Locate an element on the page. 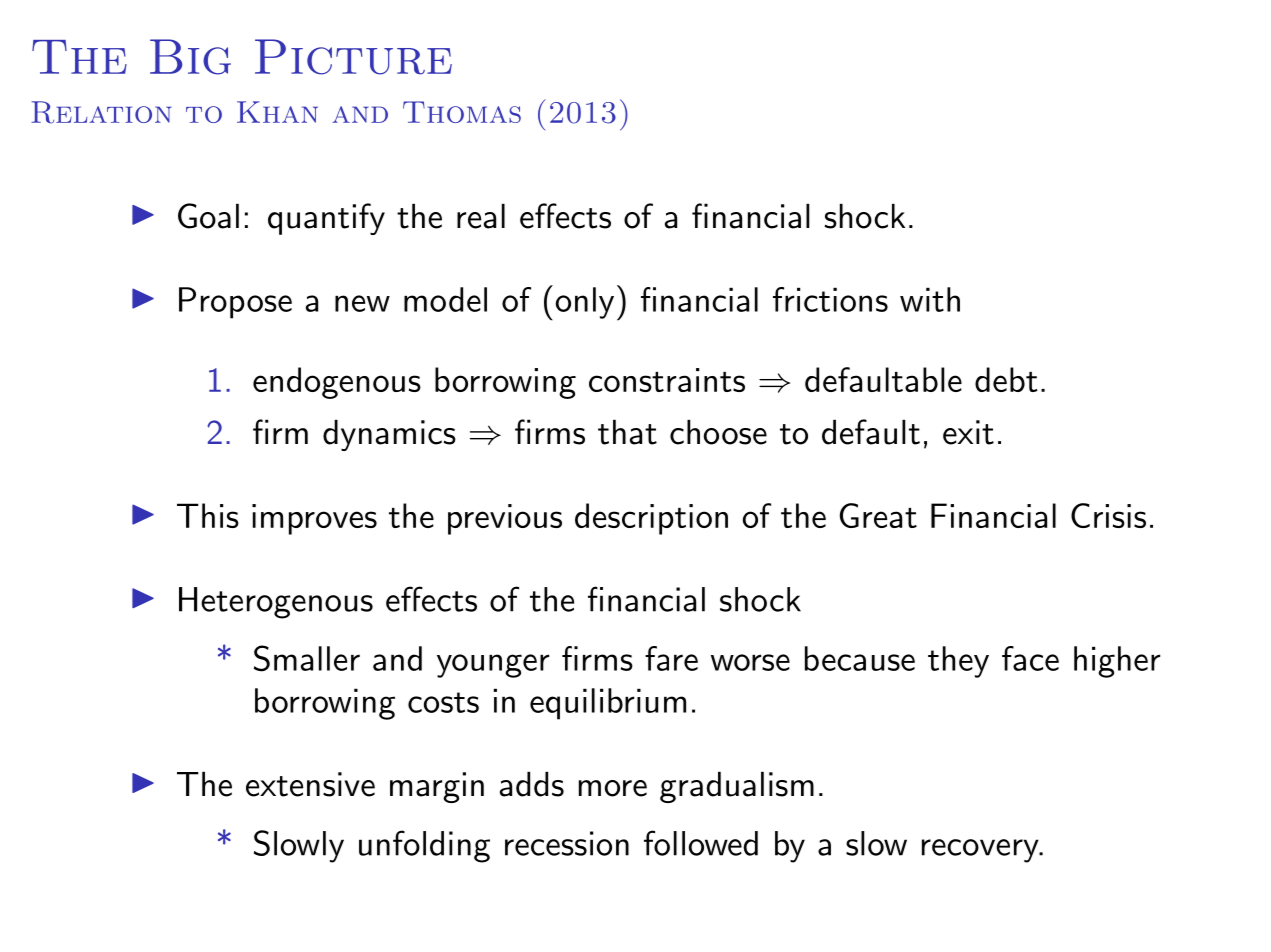  real is located at coordinates (481, 216).
